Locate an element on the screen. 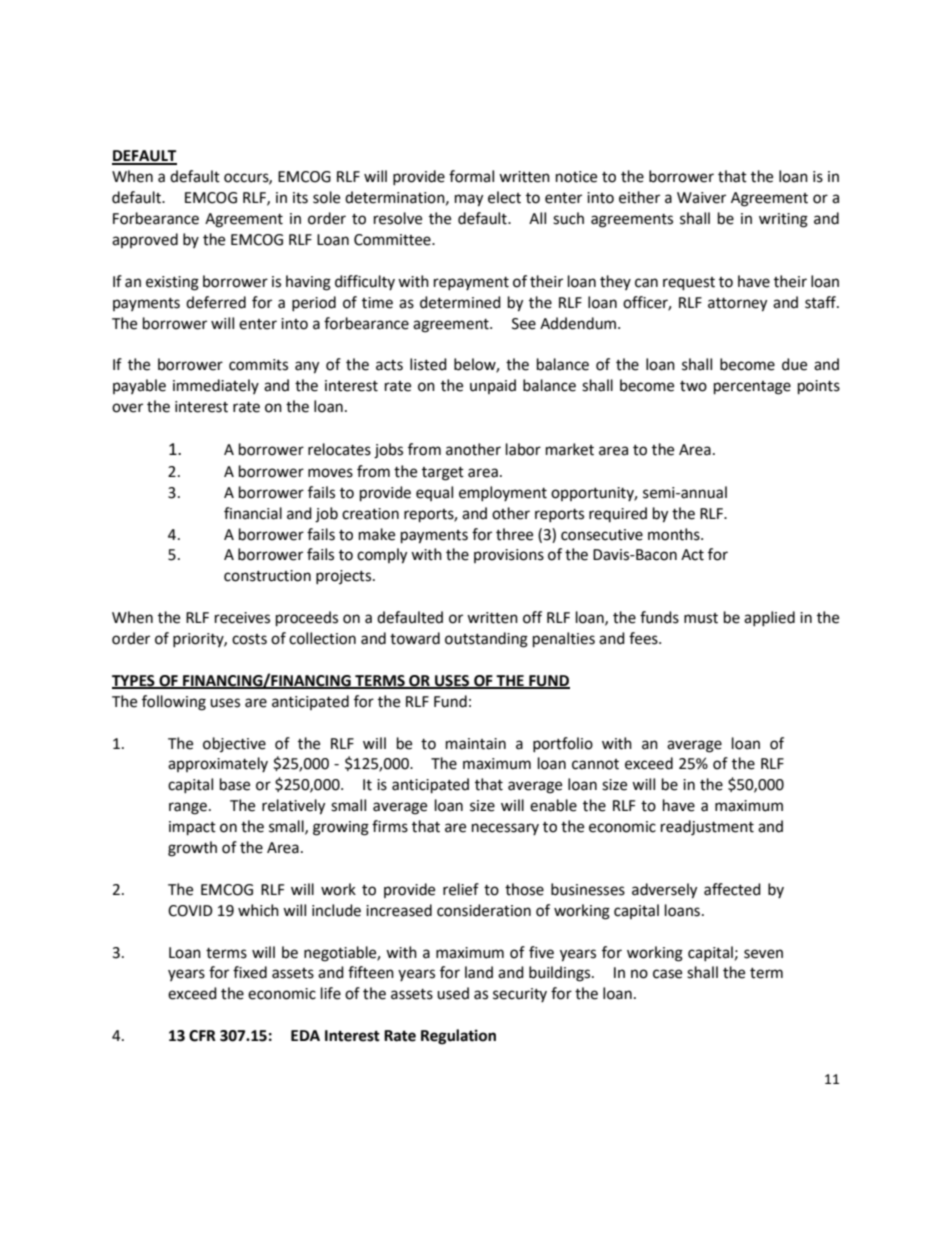 This screenshot has width=952, height=1233. outstanding is located at coordinates (486, 640).
